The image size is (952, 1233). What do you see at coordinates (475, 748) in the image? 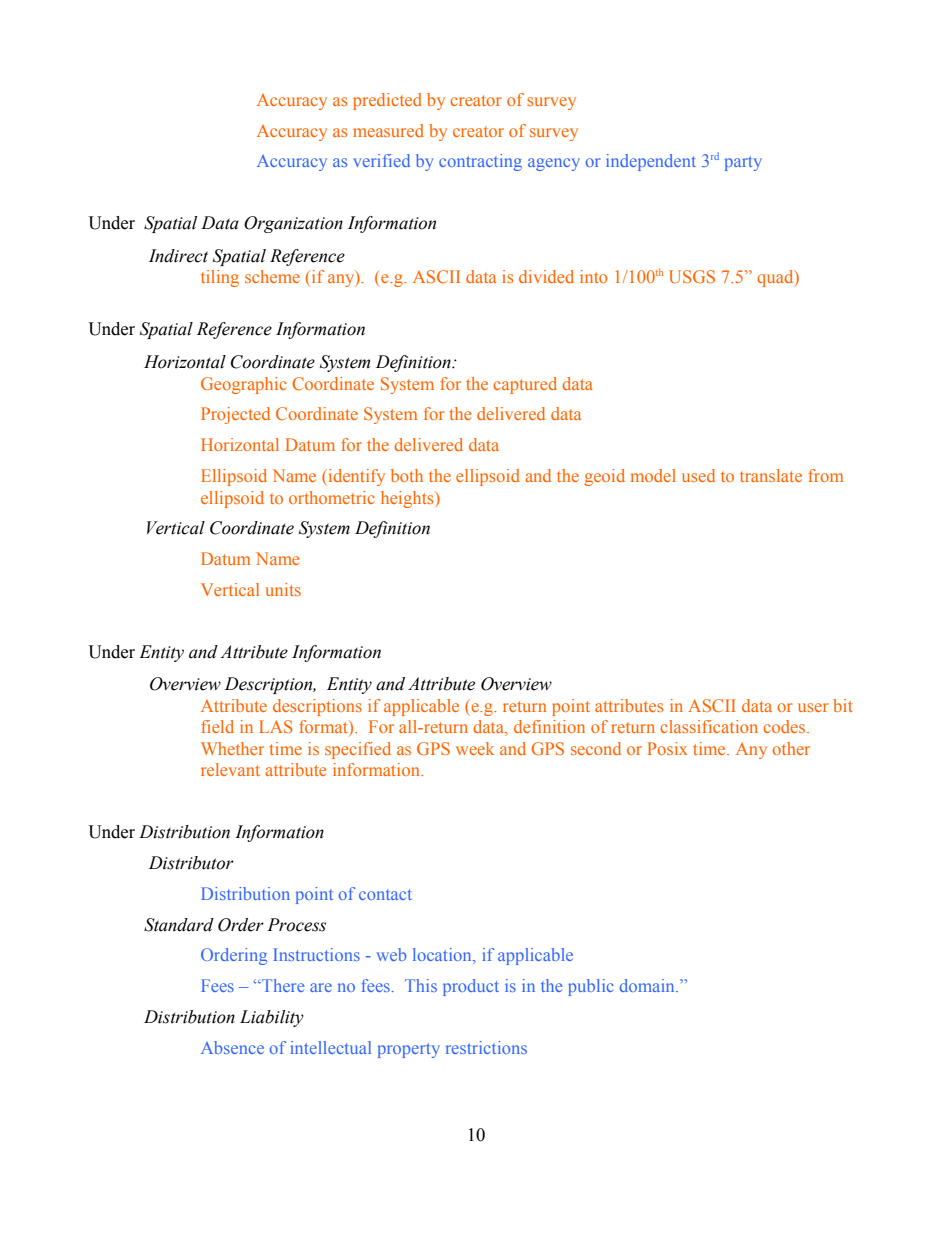
I see `week` at bounding box center [475, 748].
